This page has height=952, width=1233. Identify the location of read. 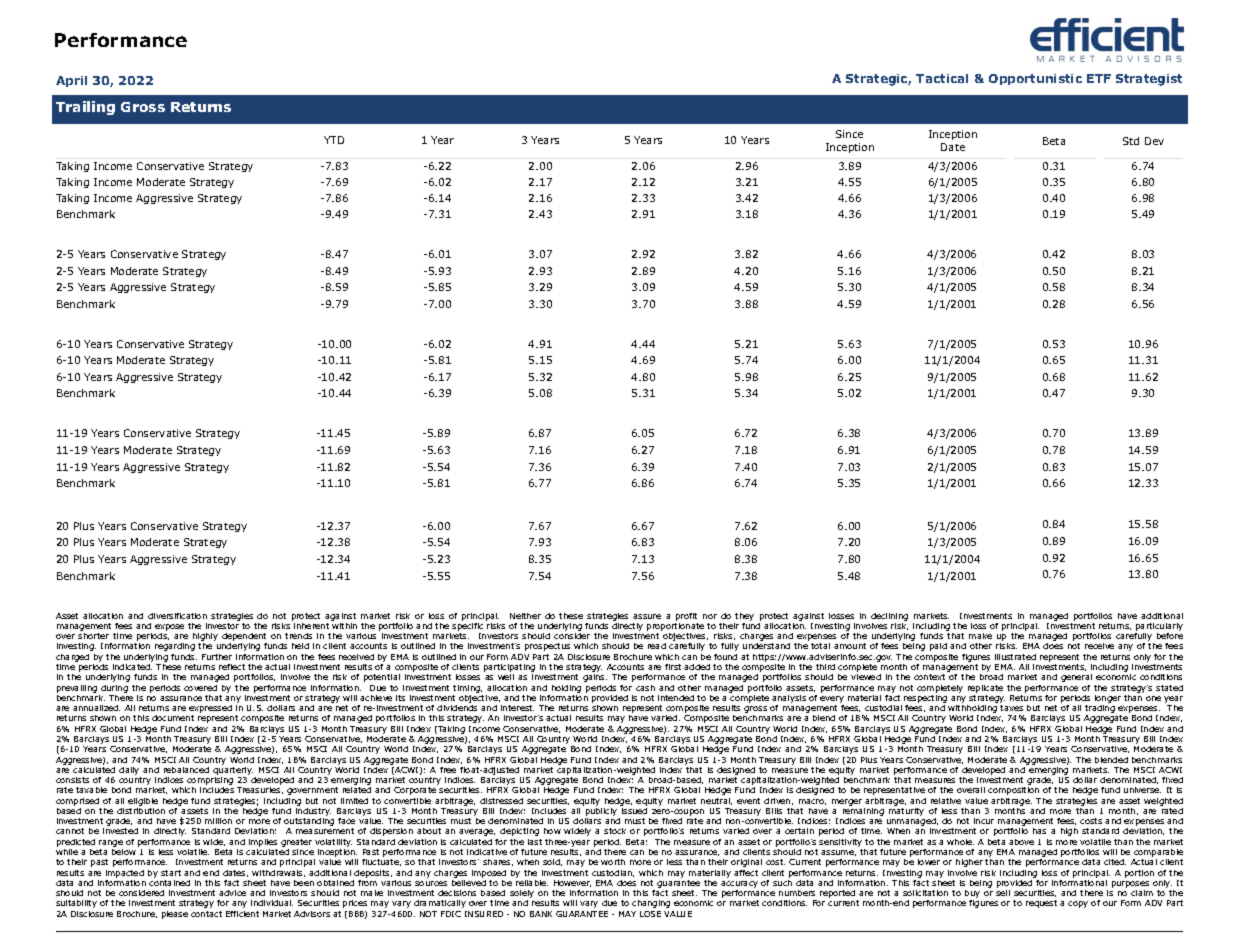
(657, 646).
